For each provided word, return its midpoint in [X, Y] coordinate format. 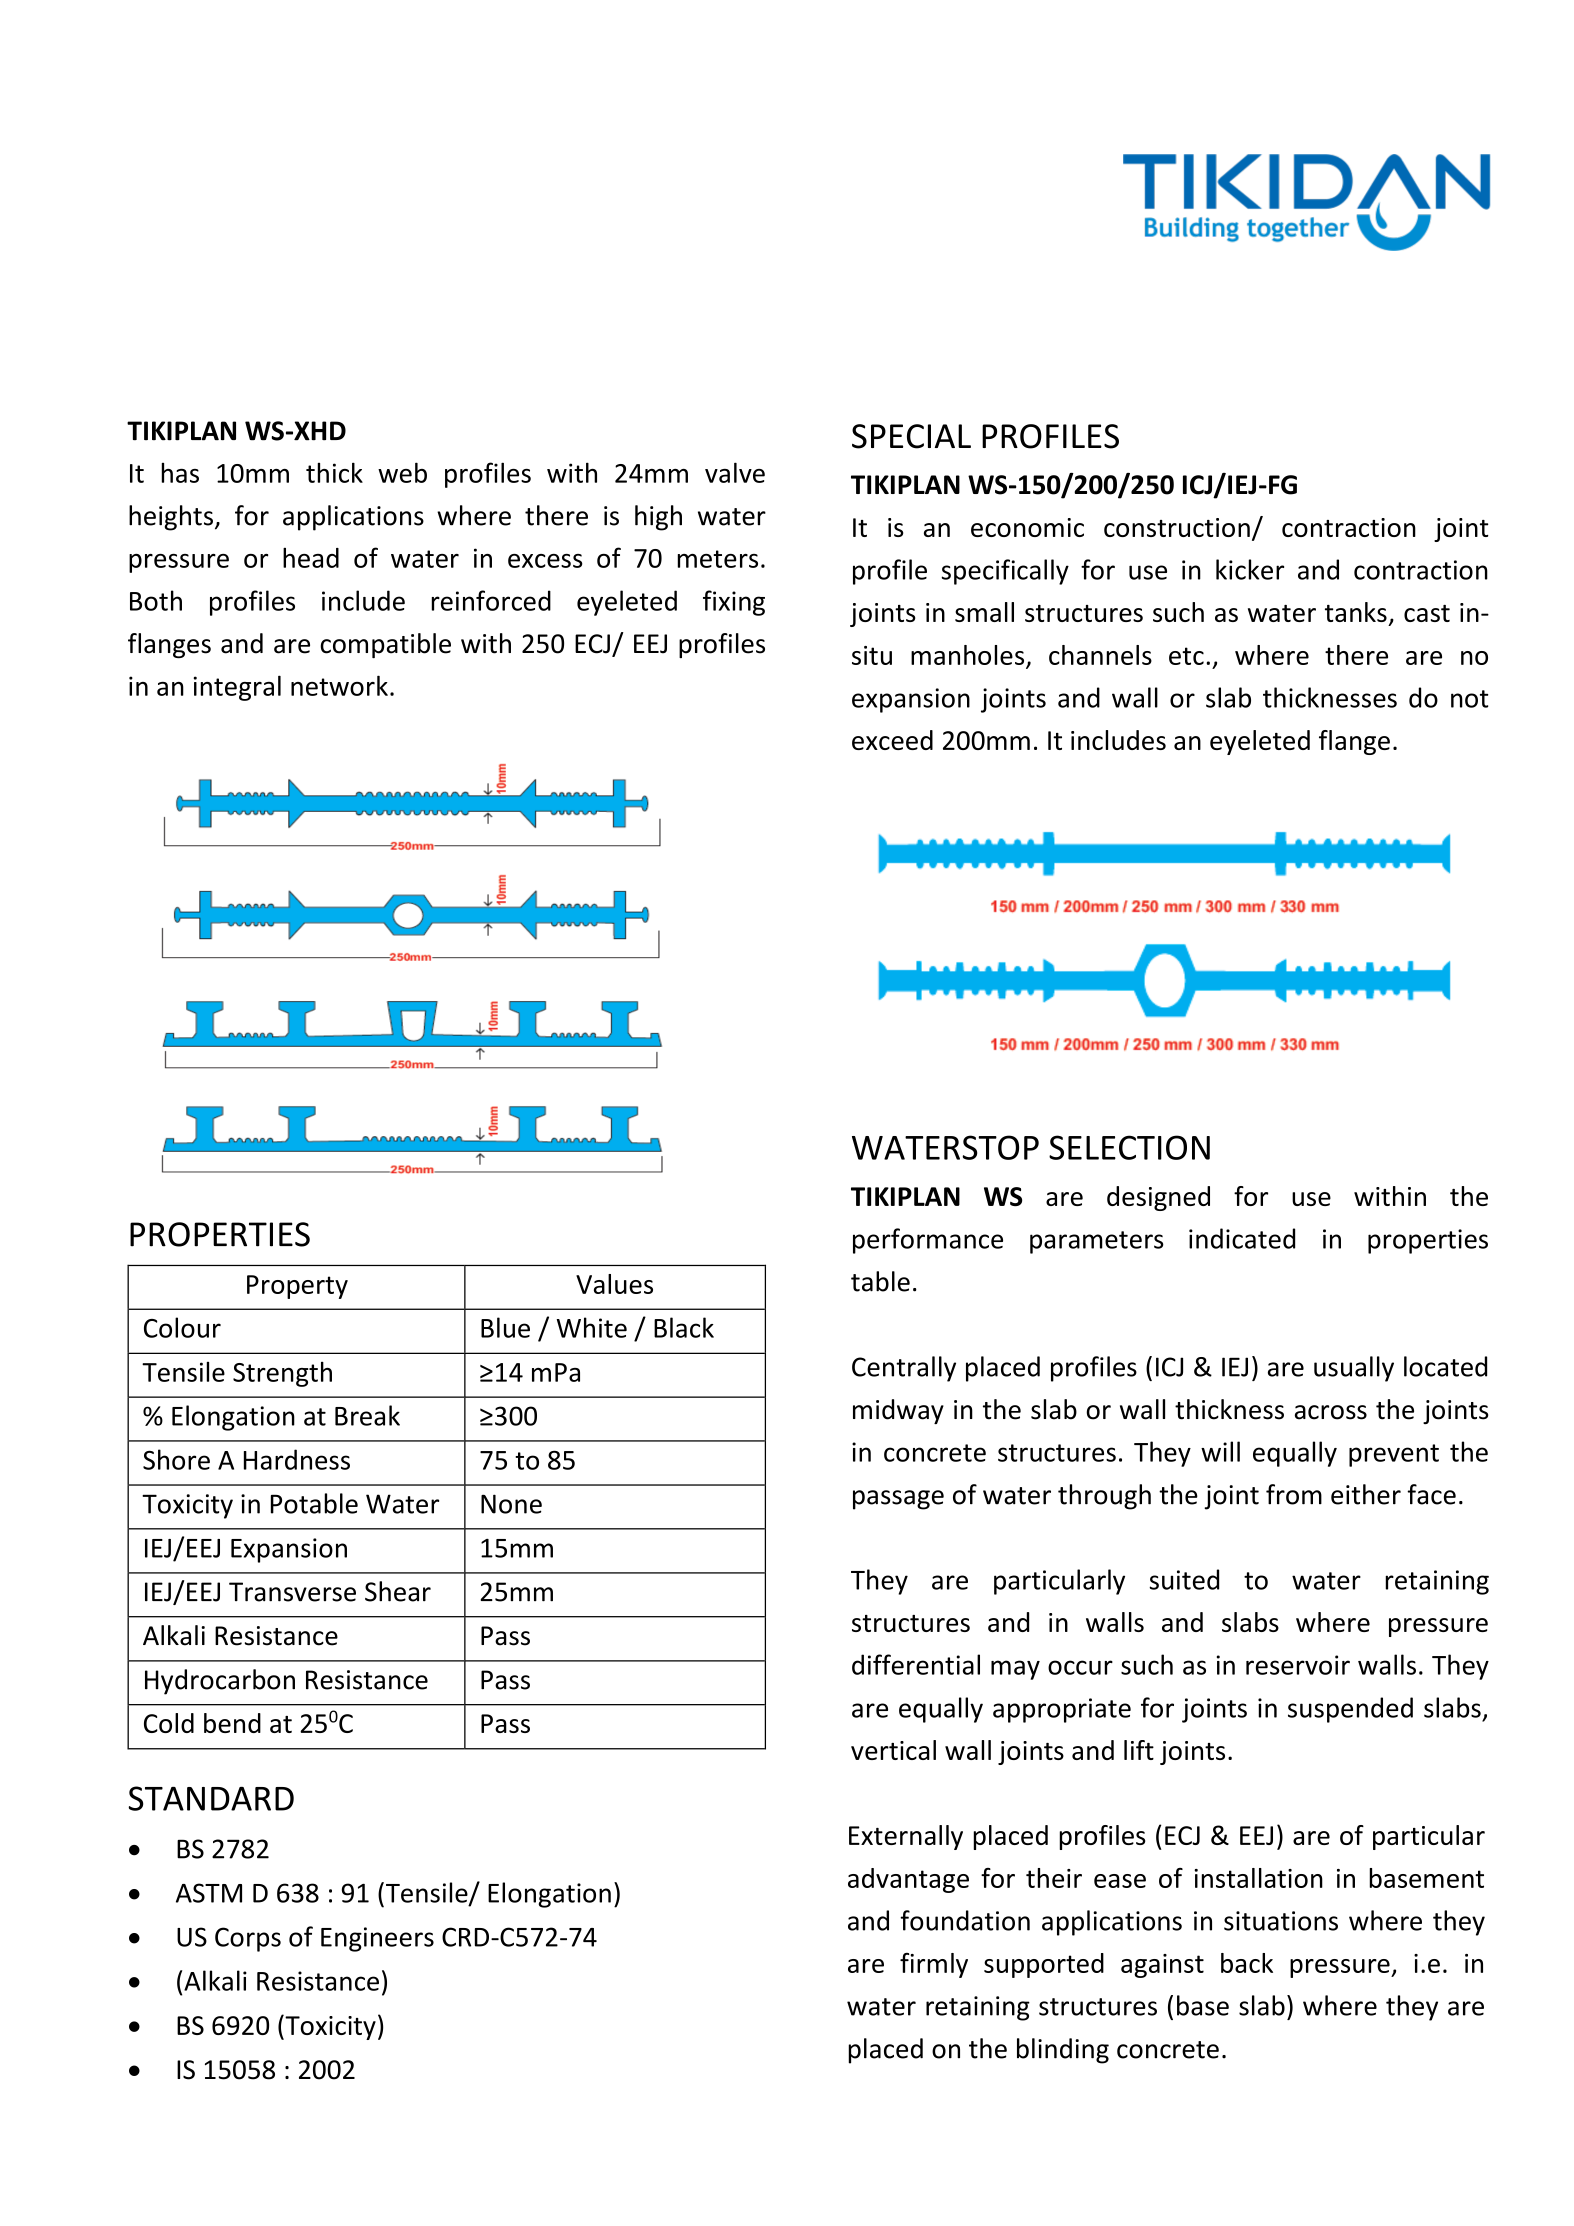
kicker [1250, 569]
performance [928, 1241]
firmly [934, 1965]
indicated [1242, 1238]
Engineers [377, 1939]
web [402, 472]
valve [735, 472]
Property [297, 1287]
